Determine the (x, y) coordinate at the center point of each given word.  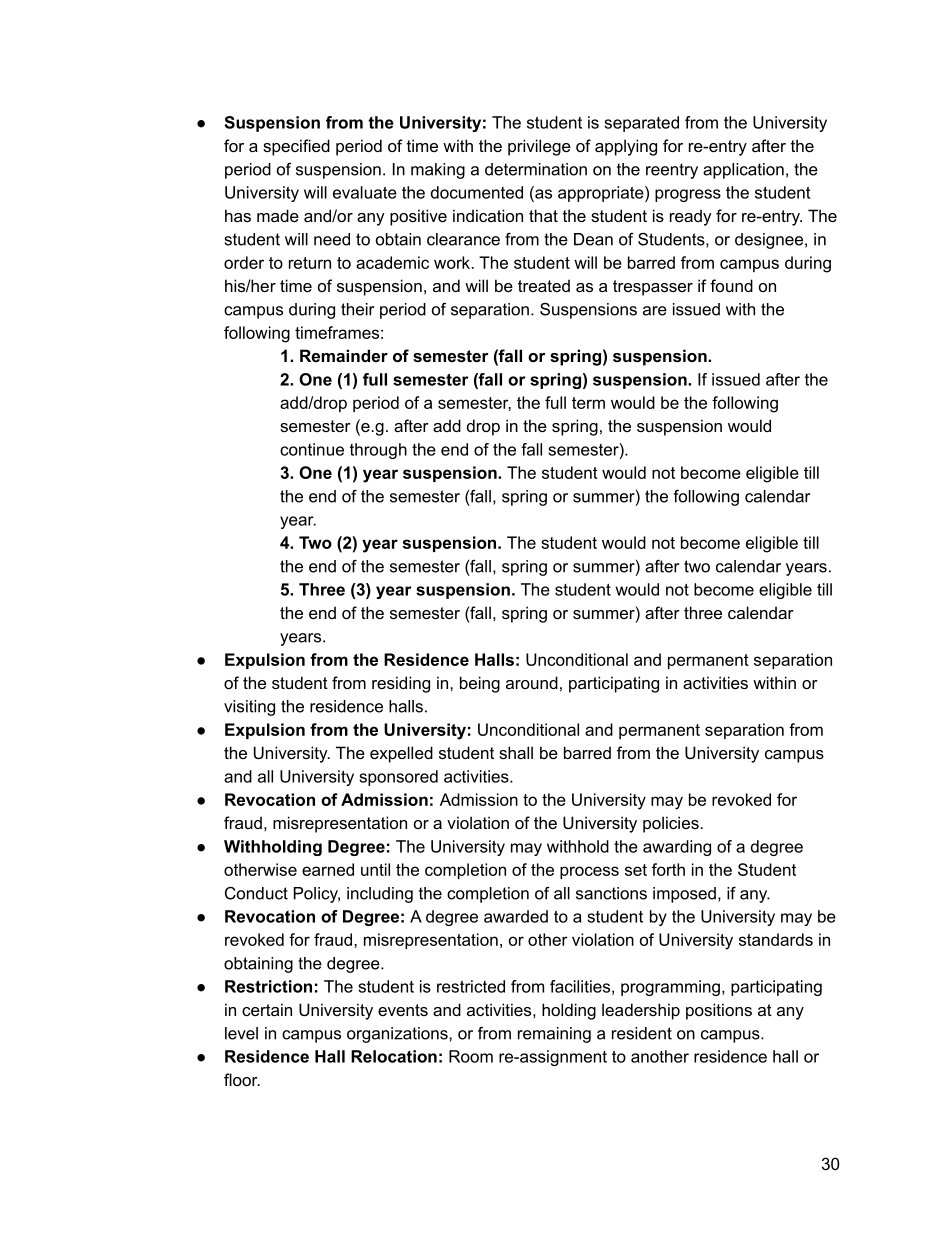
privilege (539, 147)
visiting (249, 708)
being (480, 684)
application (743, 171)
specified (296, 147)
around (532, 682)
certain (267, 1009)
